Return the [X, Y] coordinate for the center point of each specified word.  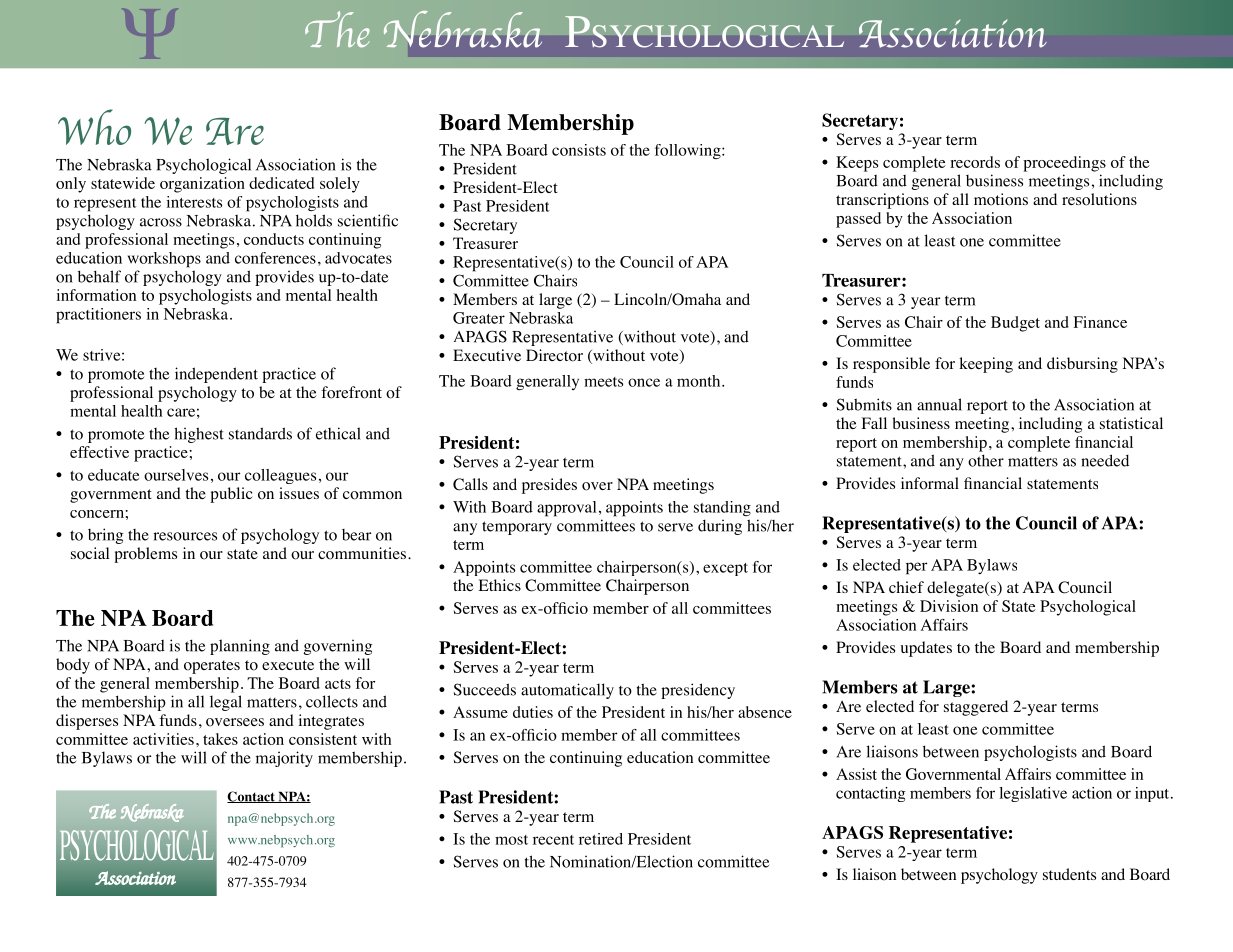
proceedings [1064, 164]
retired [601, 839]
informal [930, 483]
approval [566, 509]
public [231, 495]
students [1069, 874]
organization [202, 185]
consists [579, 150]
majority [284, 759]
